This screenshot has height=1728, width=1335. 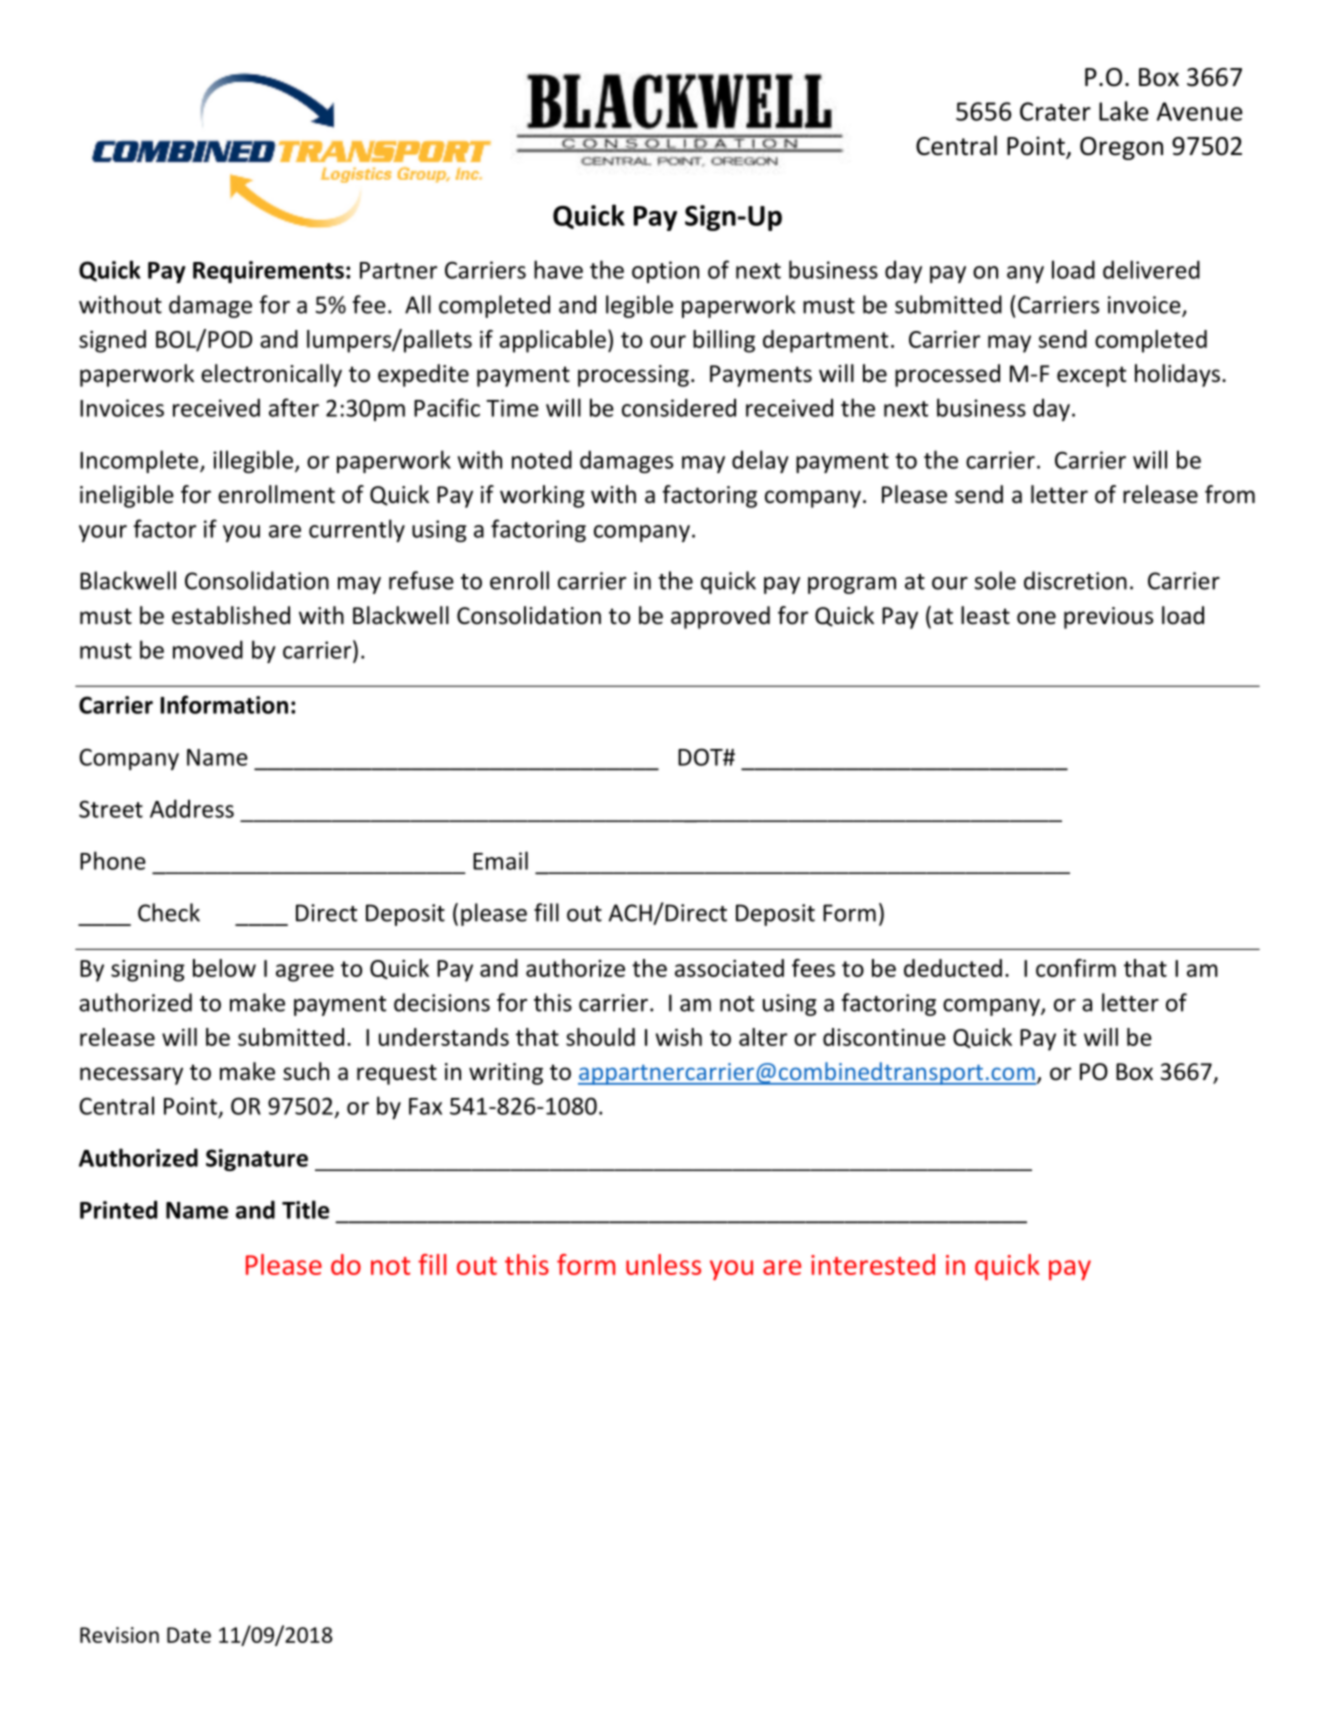 What do you see at coordinates (1091, 376) in the screenshot?
I see `except` at bounding box center [1091, 376].
